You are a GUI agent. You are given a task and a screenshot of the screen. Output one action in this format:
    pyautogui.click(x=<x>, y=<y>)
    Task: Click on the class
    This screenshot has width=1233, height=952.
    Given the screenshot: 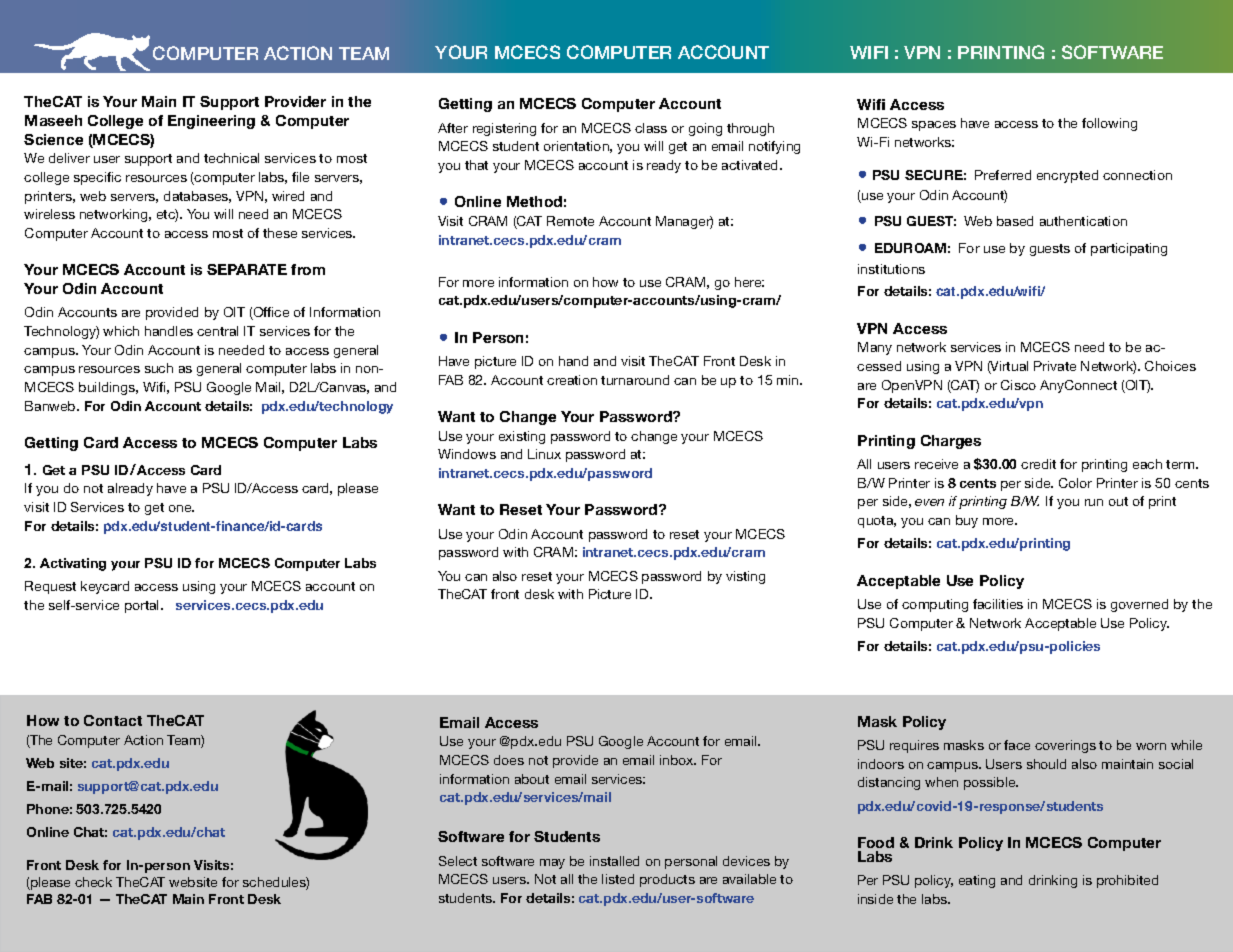 What is the action you would take?
    pyautogui.click(x=651, y=128)
